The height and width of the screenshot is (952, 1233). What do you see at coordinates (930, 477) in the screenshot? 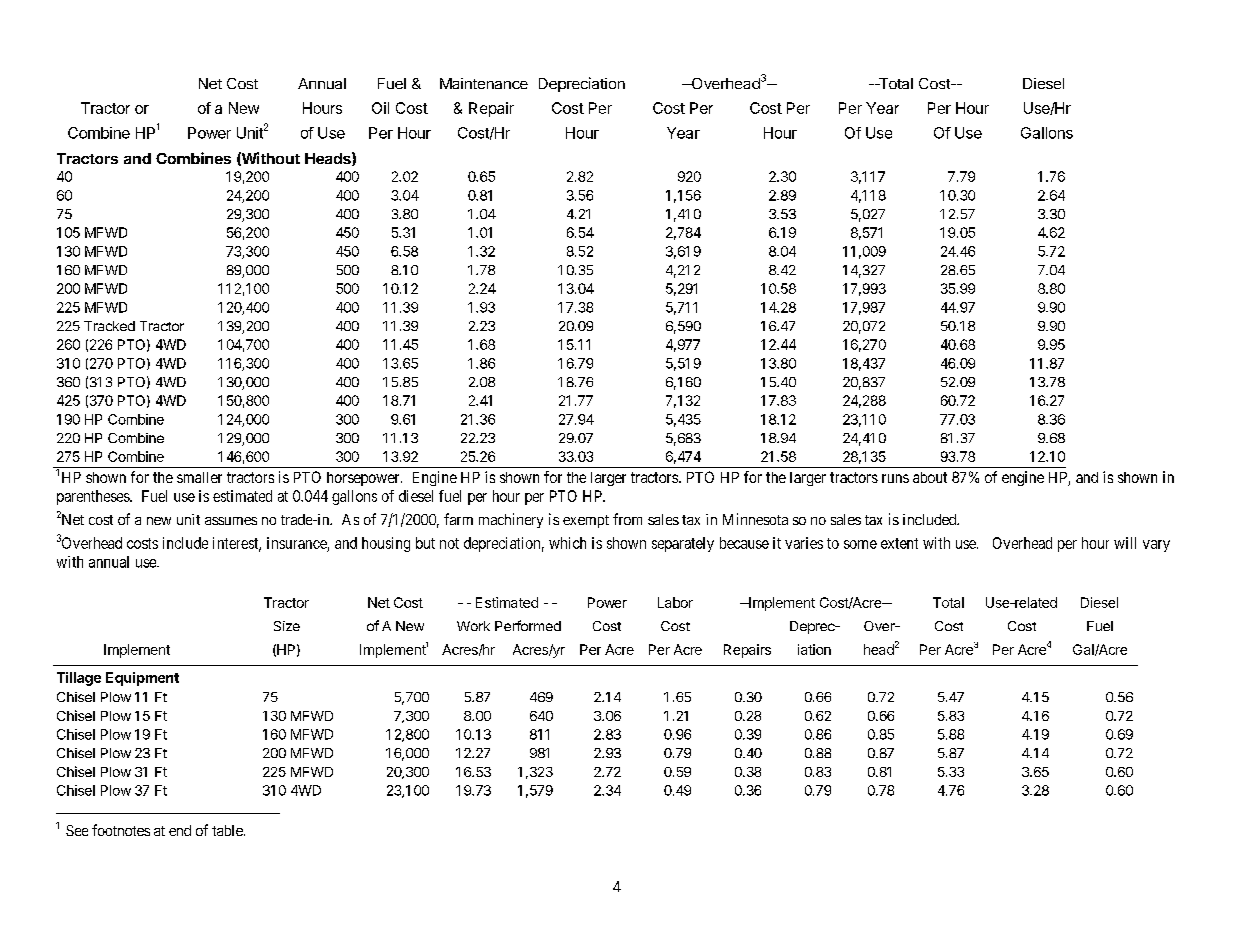
I see `about` at bounding box center [930, 477].
